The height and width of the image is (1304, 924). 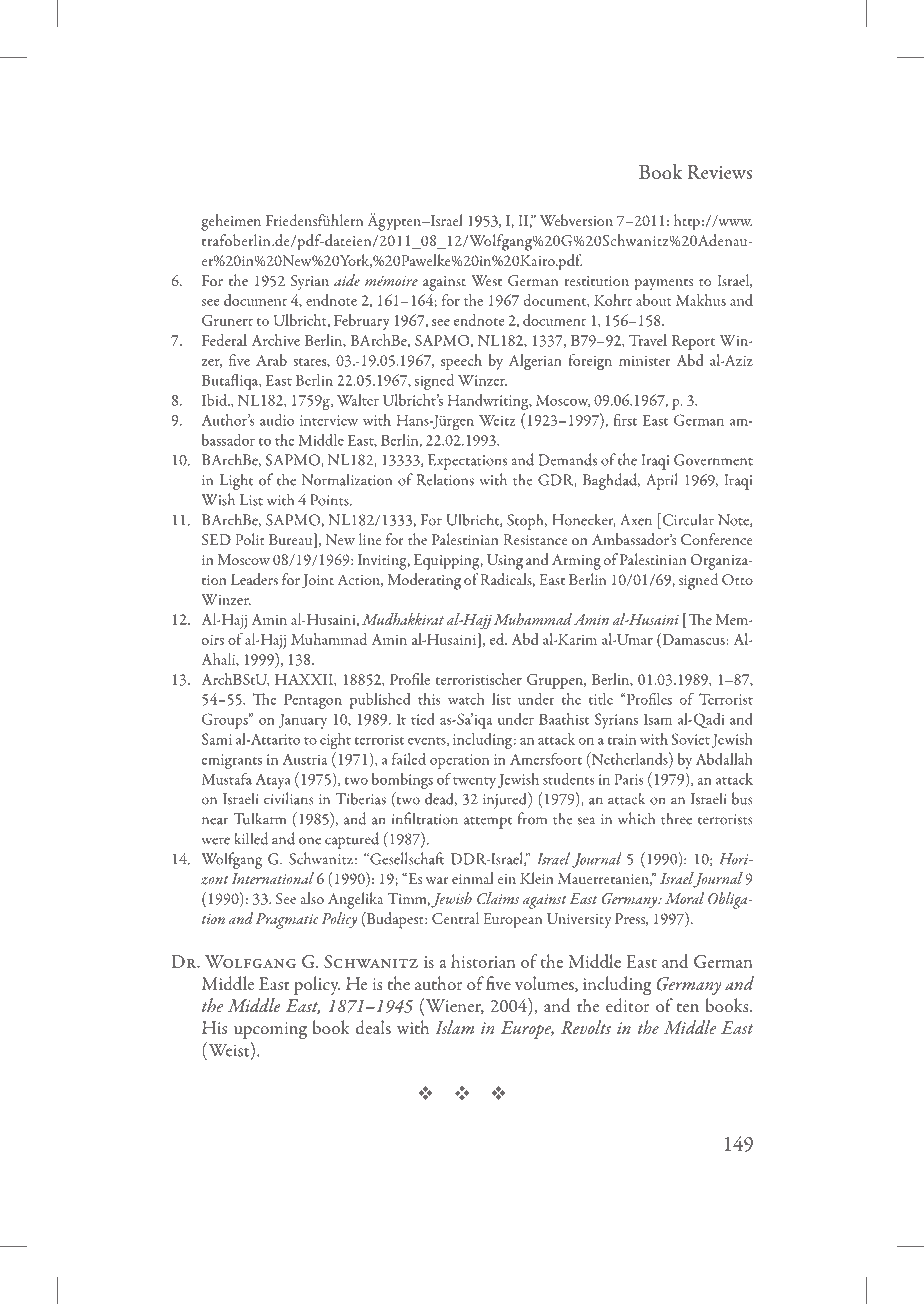 What do you see at coordinates (489, 402) in the image?
I see `Handwriting` at bounding box center [489, 402].
